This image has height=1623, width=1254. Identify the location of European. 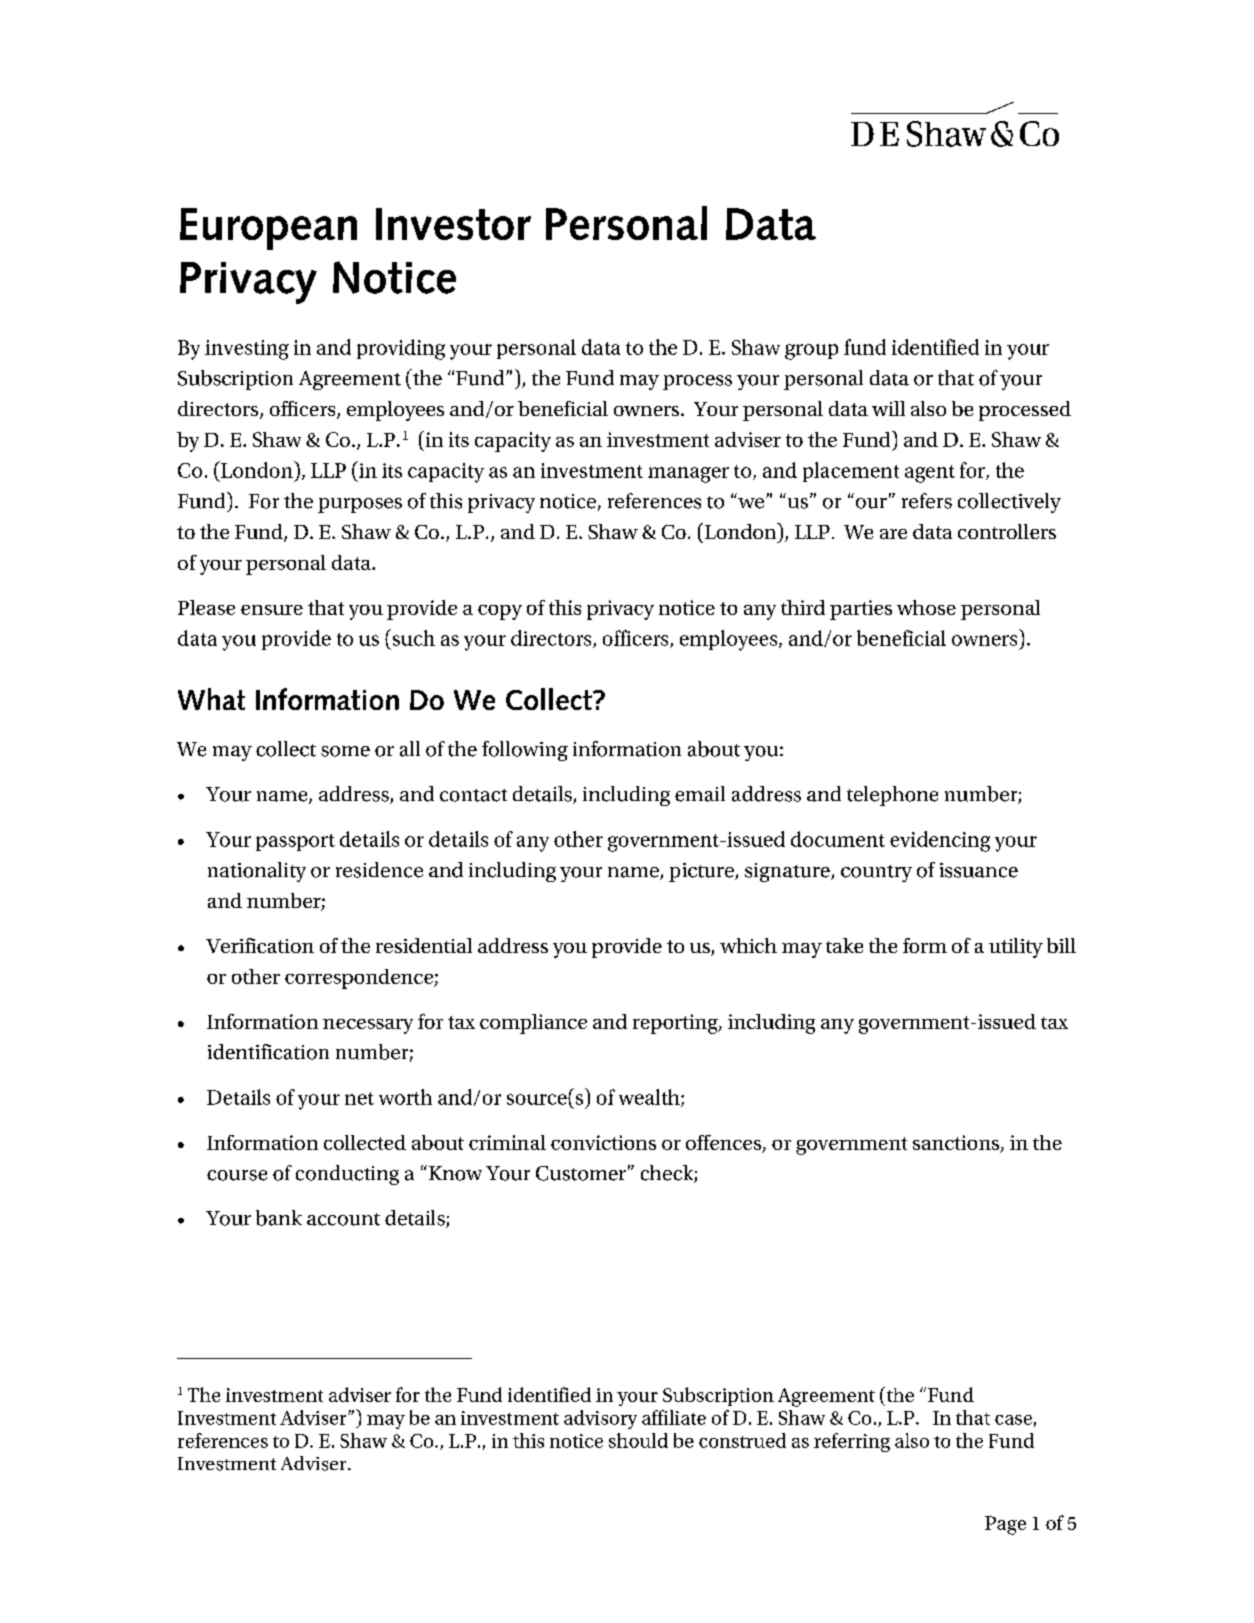
(268, 229).
